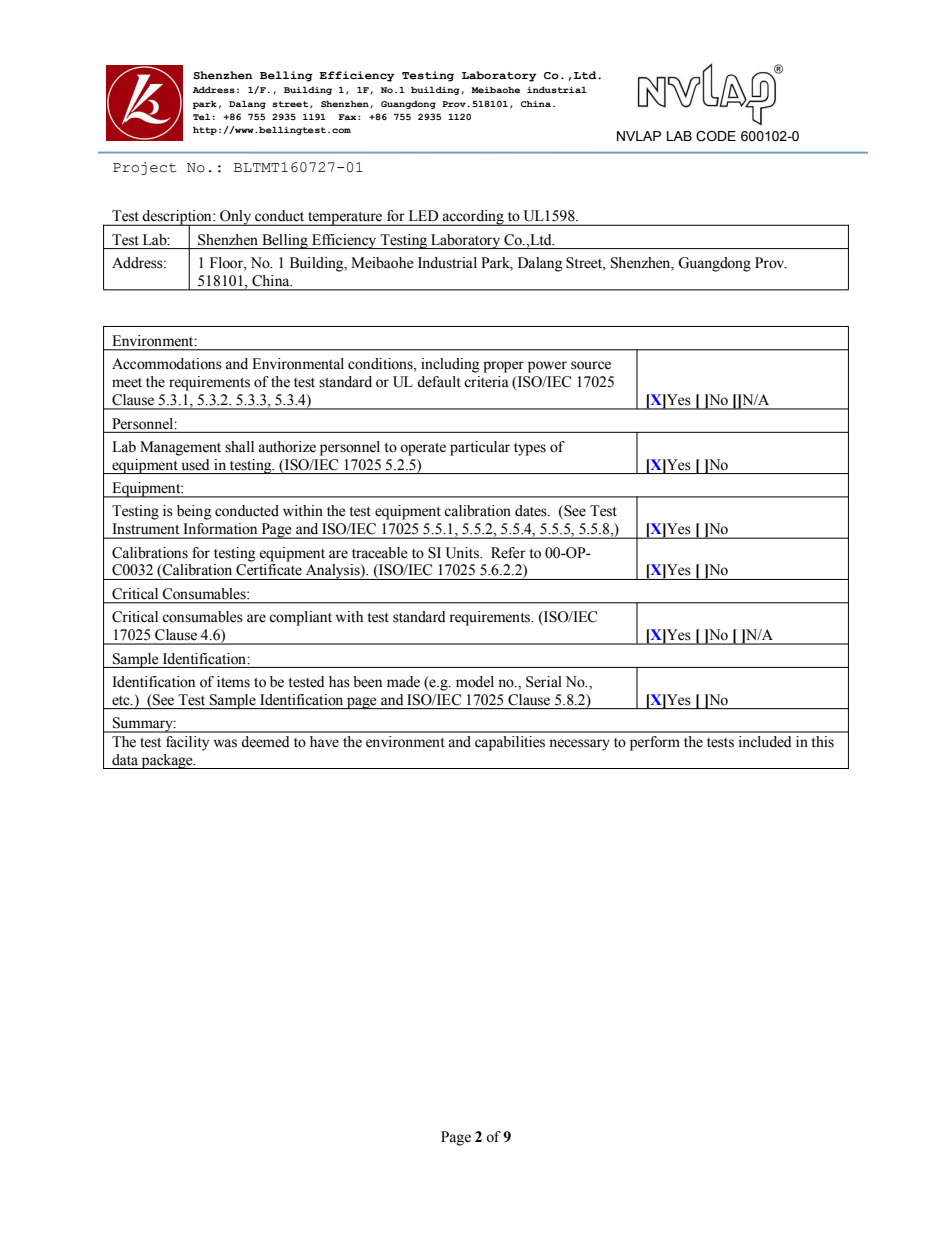 The width and height of the page is (952, 1233). I want to click on types, so click(530, 449).
